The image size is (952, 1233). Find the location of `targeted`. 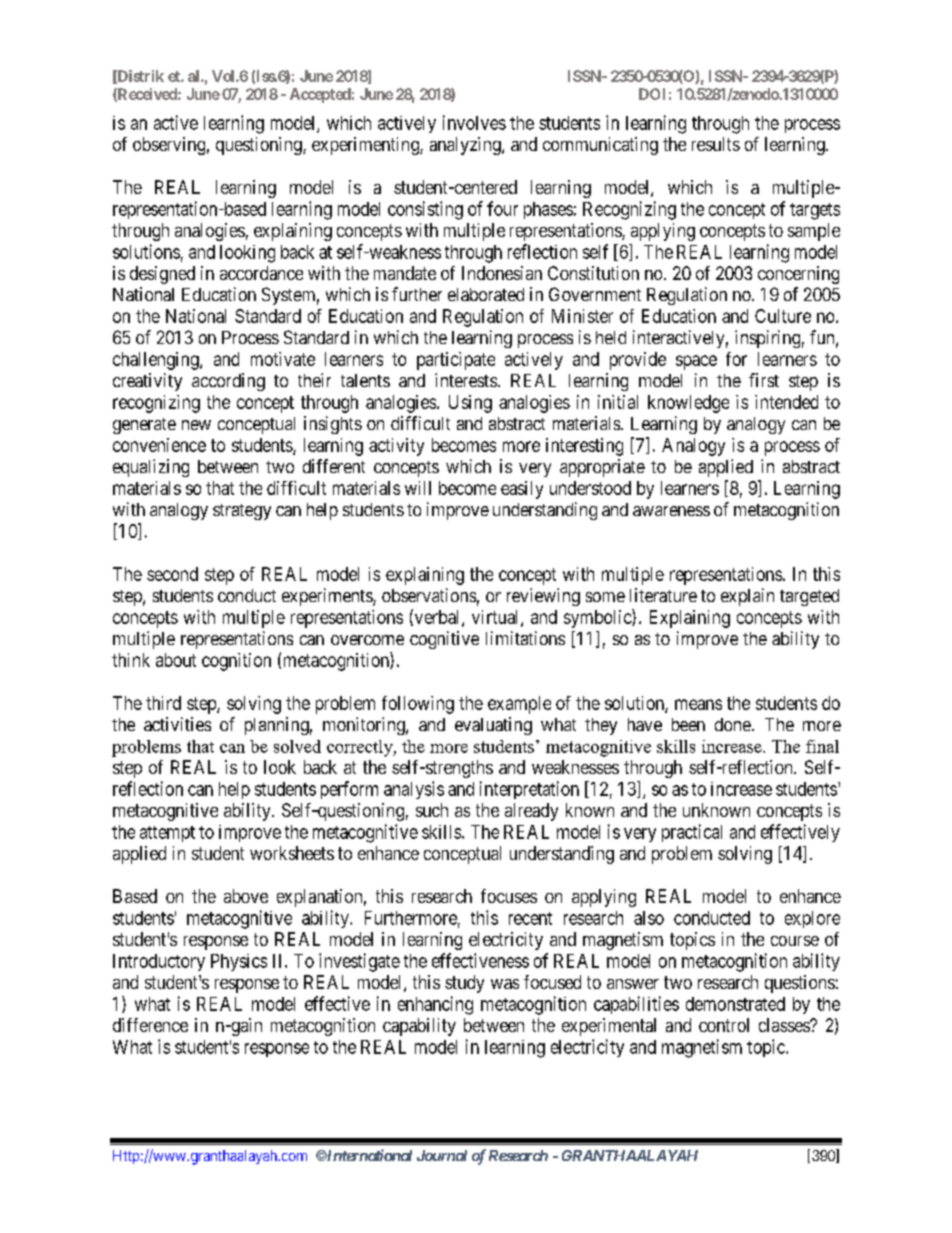

targeted is located at coordinates (809, 597).
